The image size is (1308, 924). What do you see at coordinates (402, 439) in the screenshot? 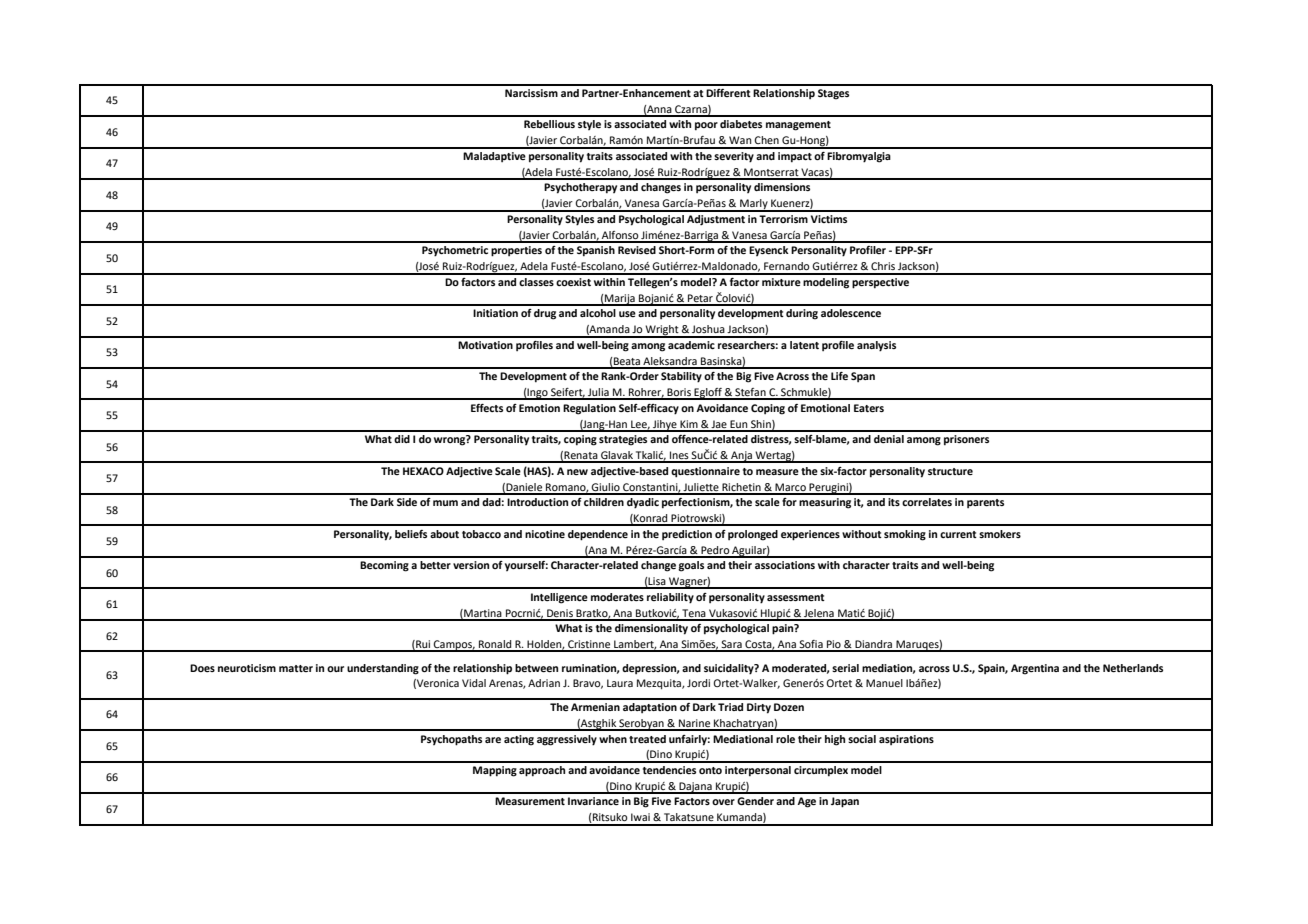
I see `did` at bounding box center [402, 439].
